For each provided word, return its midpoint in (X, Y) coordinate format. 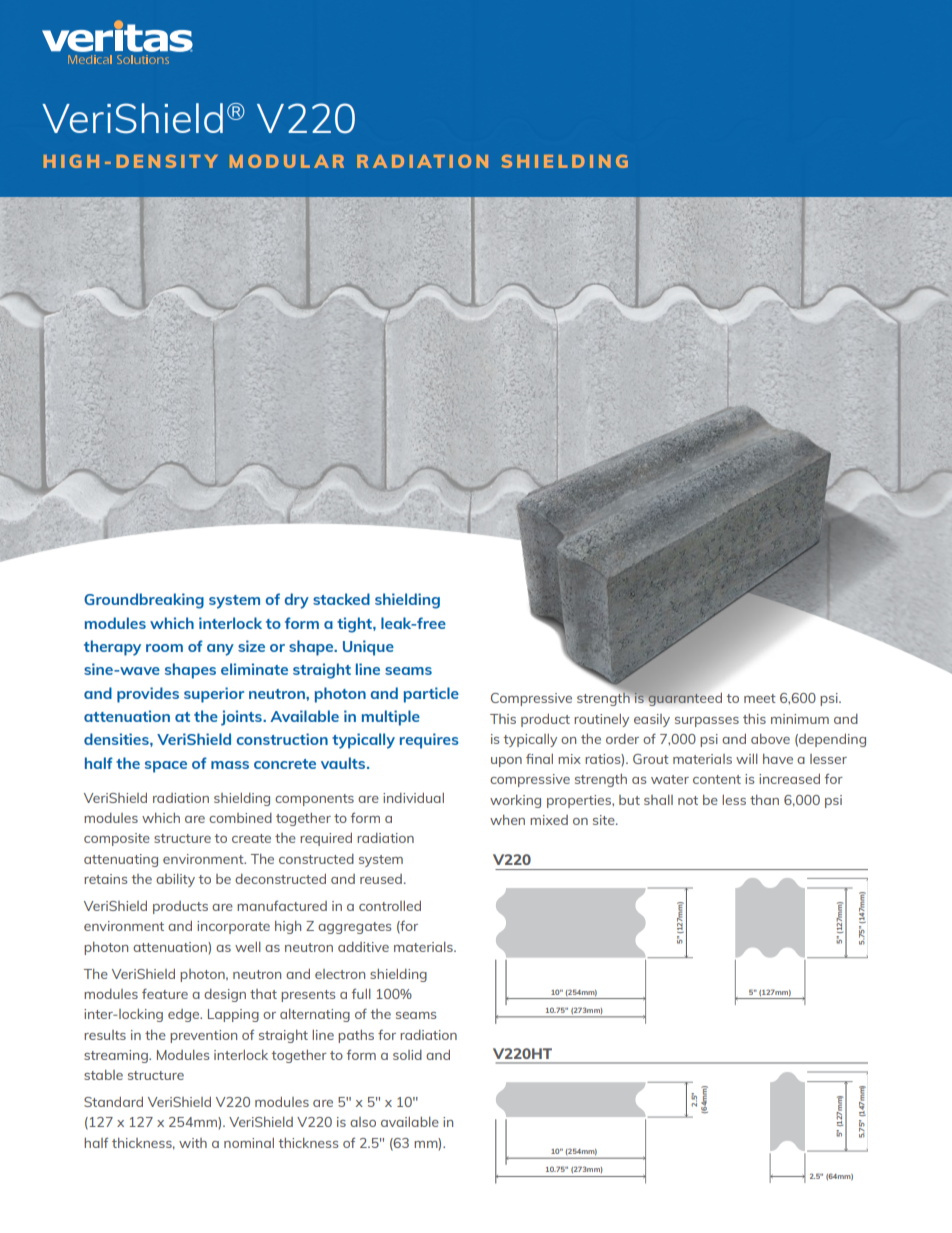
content (717, 779)
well (248, 947)
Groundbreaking (144, 601)
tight (355, 625)
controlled (390, 906)
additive (363, 947)
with (193, 1143)
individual (413, 798)
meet (760, 698)
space (166, 767)
